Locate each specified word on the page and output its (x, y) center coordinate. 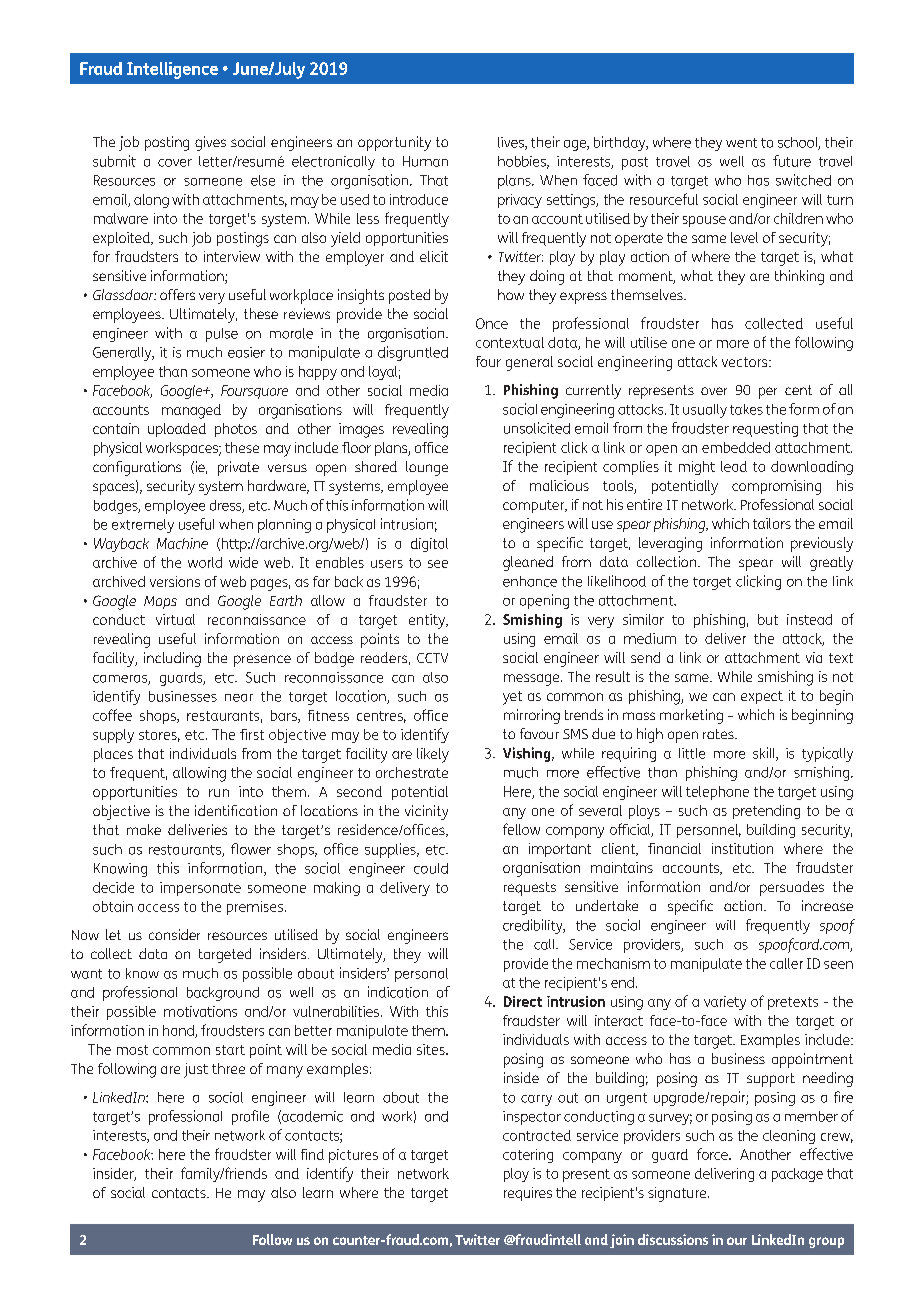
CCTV (432, 658)
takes (746, 409)
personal (421, 975)
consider (174, 934)
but (768, 619)
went (741, 143)
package (797, 1175)
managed (191, 411)
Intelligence (172, 70)
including (172, 659)
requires (528, 1194)
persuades (792, 888)
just (196, 1070)
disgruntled (413, 353)
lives (512, 143)
